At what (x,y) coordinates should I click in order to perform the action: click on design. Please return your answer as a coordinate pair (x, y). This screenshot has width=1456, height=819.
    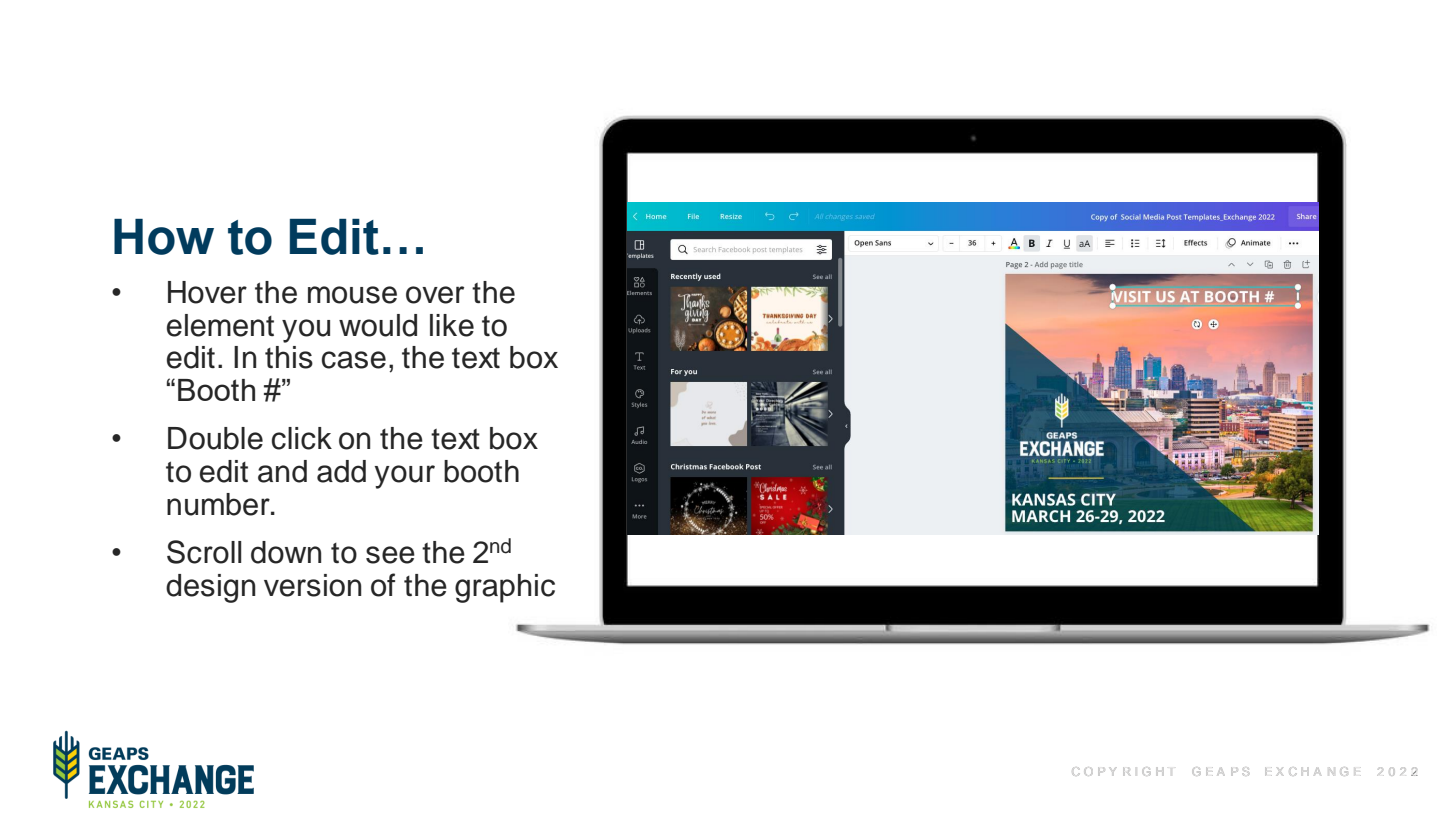
    Looking at the image, I should click on (210, 588).
